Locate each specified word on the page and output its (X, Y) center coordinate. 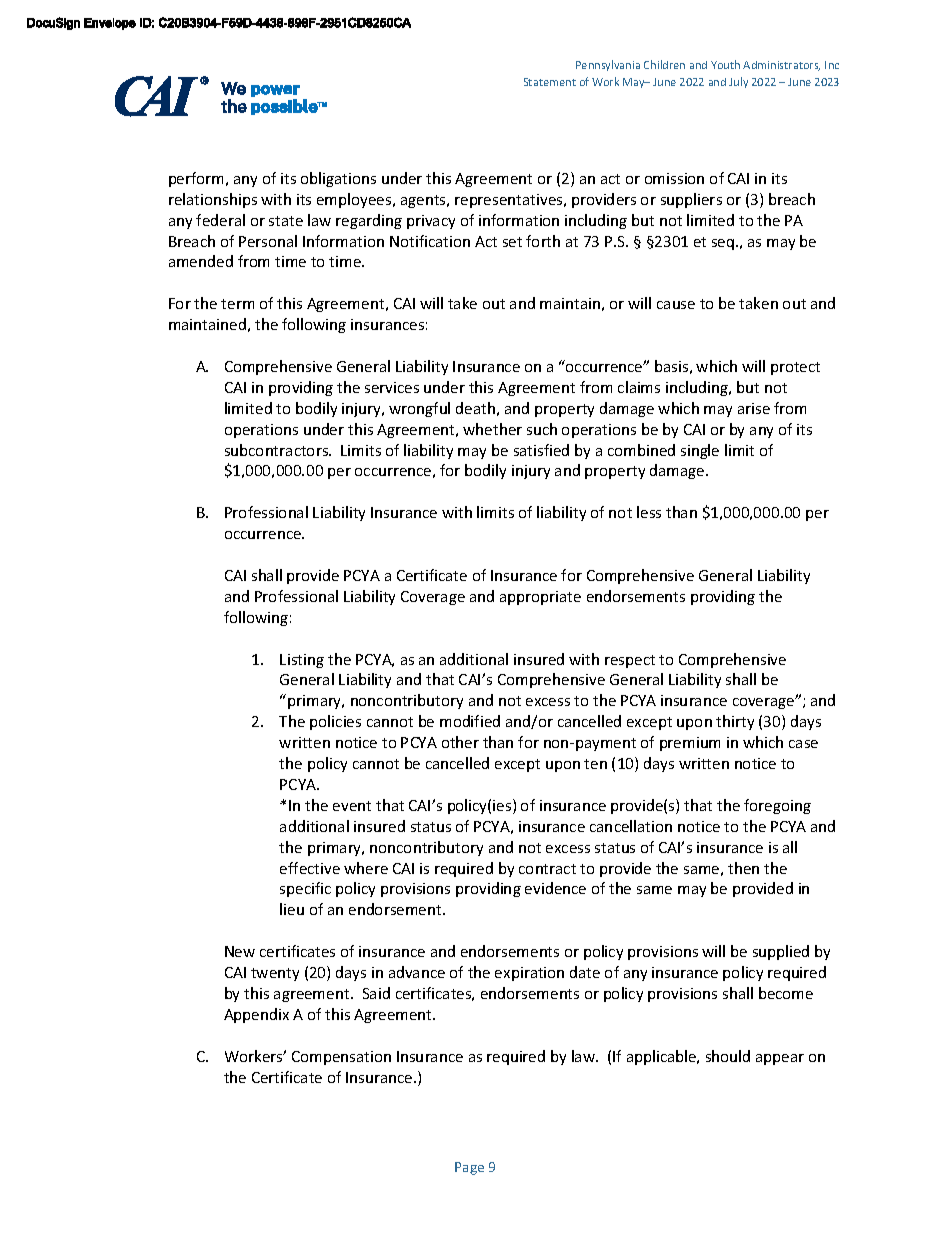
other (460, 742)
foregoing (777, 806)
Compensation (341, 1058)
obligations (338, 179)
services (392, 387)
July (738, 82)
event (352, 806)
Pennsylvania (608, 65)
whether (492, 429)
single (700, 451)
